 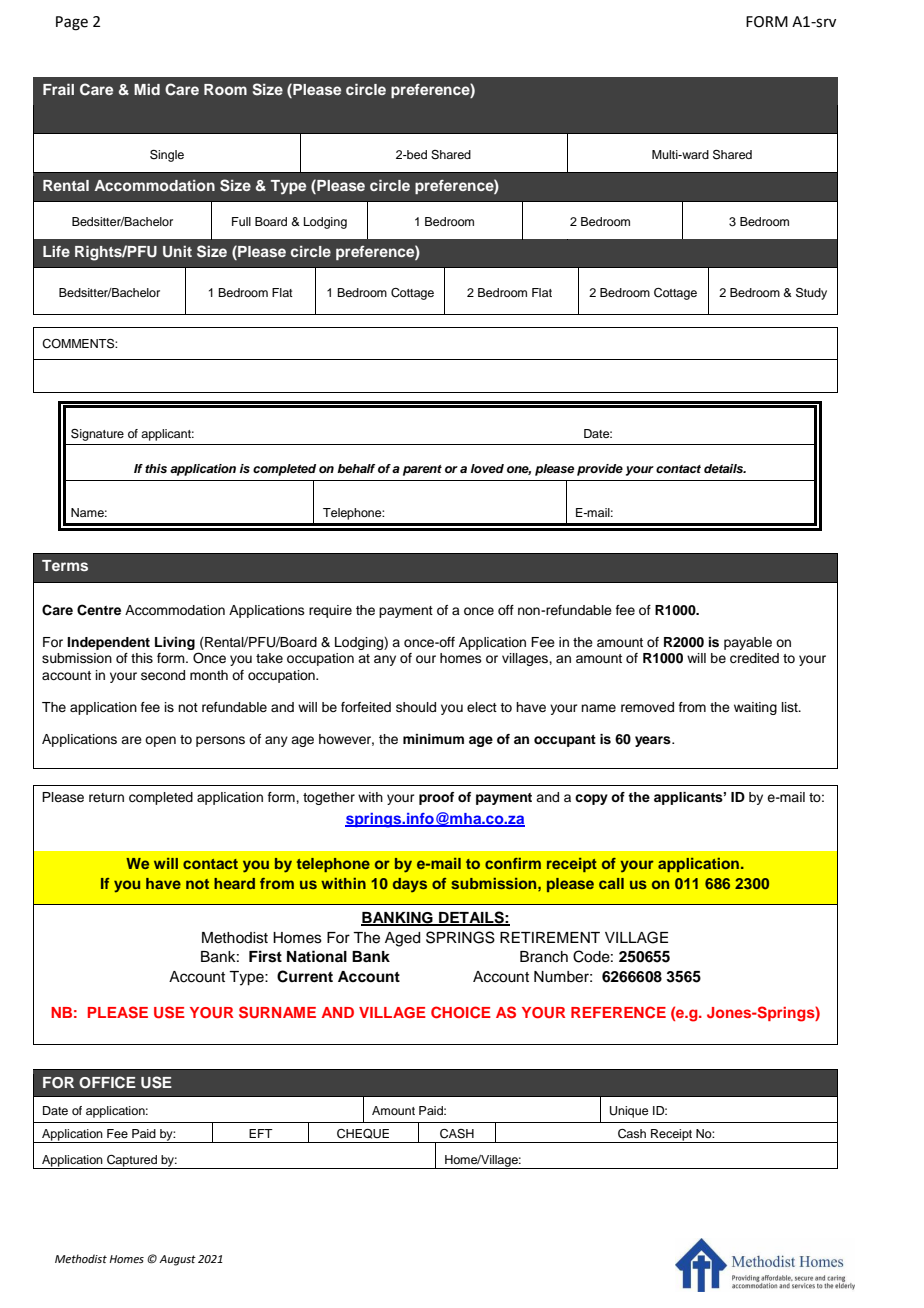 I want to click on Full, so click(x=241, y=221).
